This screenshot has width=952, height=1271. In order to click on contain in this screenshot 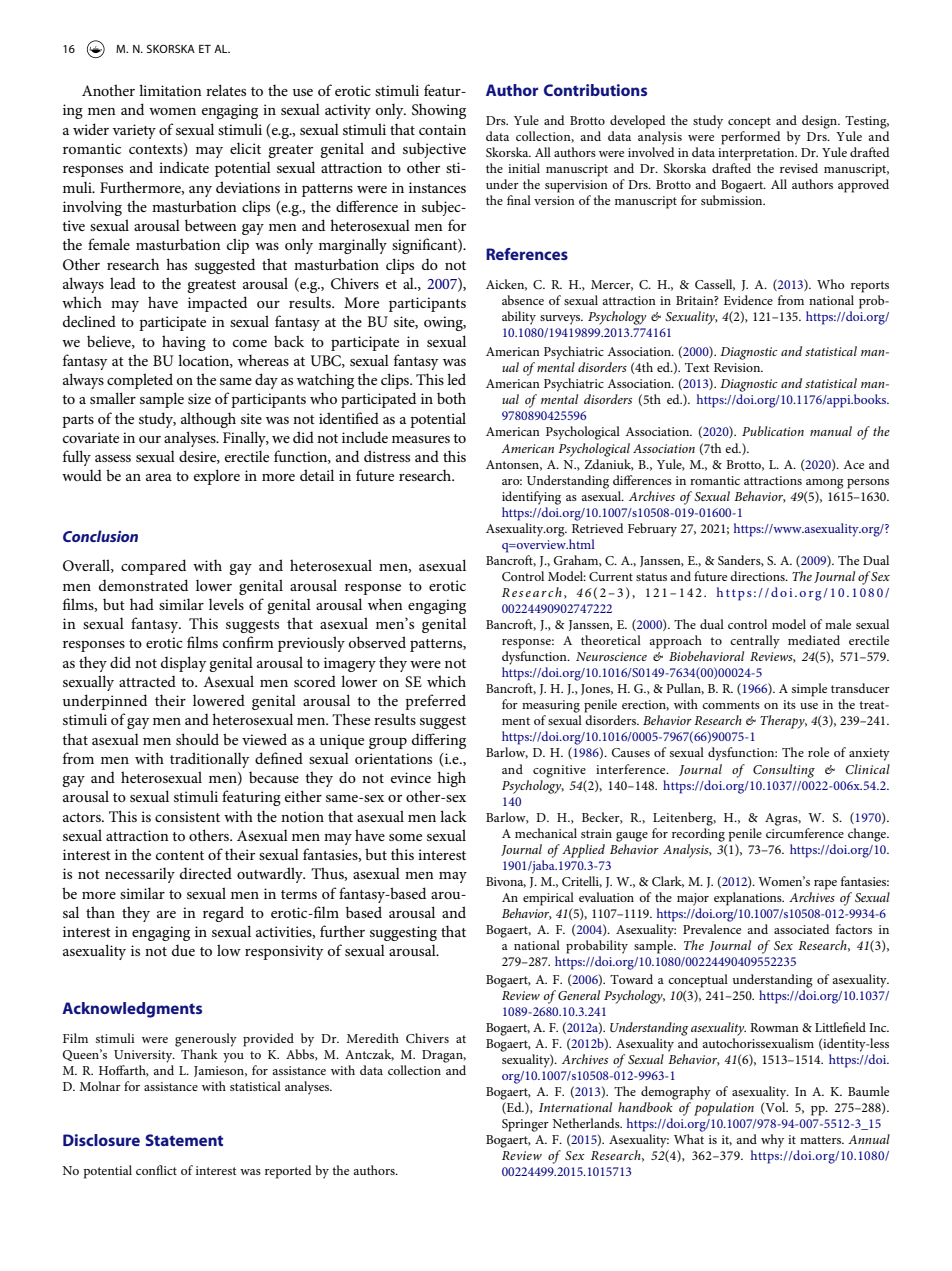, I will do `click(442, 129)`.
